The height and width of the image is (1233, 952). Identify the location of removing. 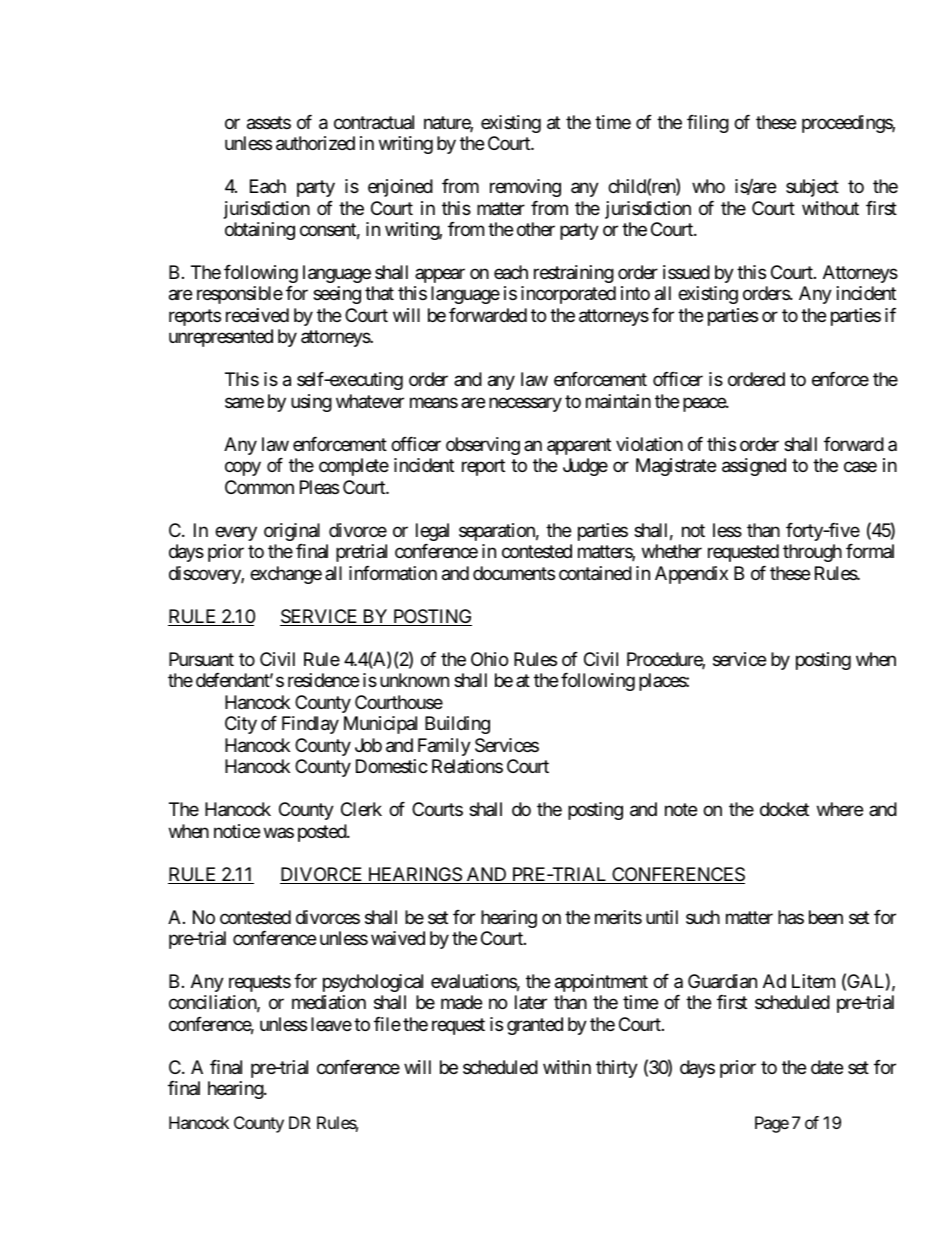
(525, 188).
